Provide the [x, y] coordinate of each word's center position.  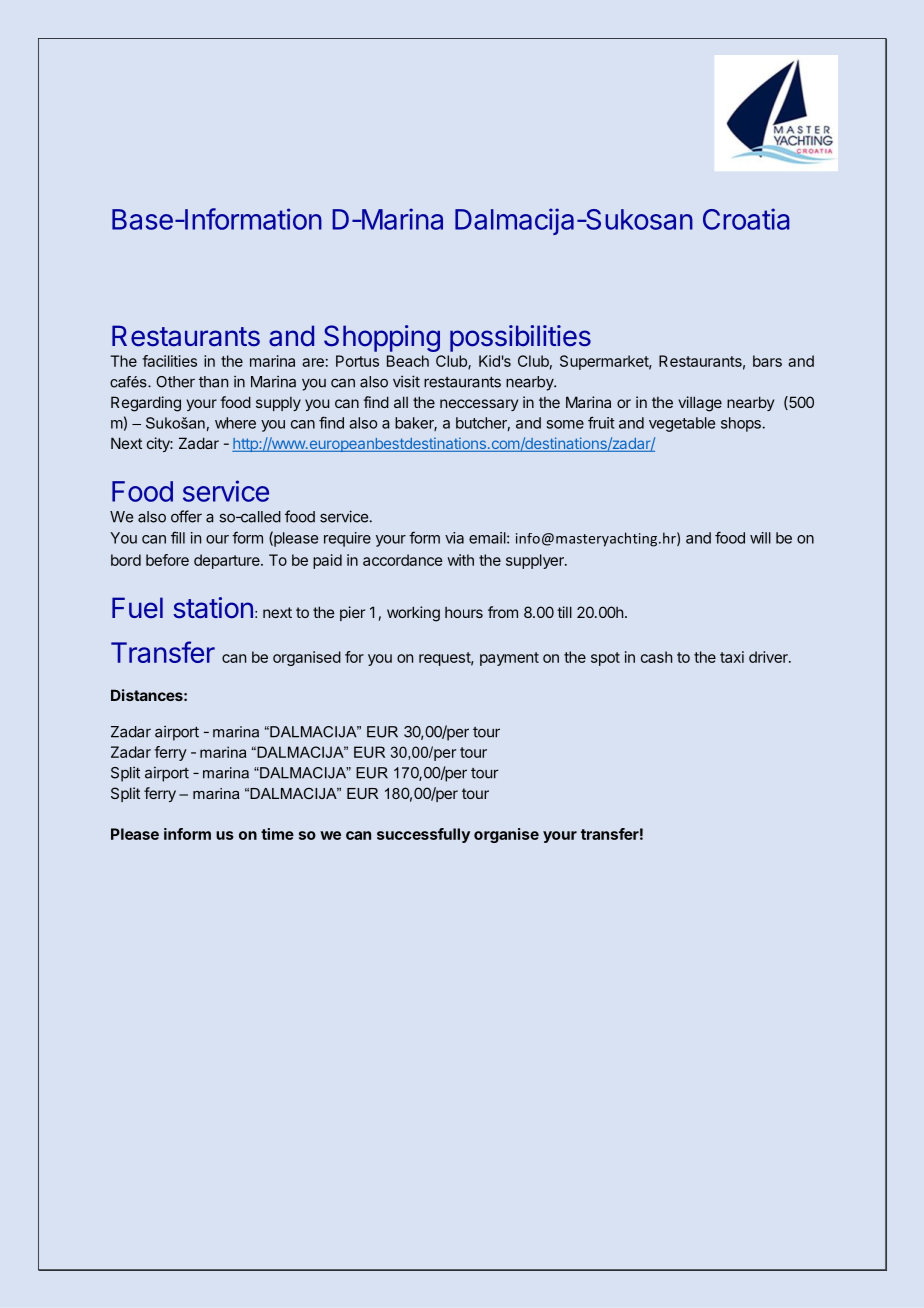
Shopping [382, 338]
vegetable [682, 424]
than [213, 382]
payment [509, 659]
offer [186, 516]
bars [767, 361]
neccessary [479, 405]
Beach [408, 361]
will [760, 538]
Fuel [137, 608]
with [460, 560]
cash [656, 657]
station [213, 608]
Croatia [746, 219]
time [277, 834]
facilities [169, 361]
